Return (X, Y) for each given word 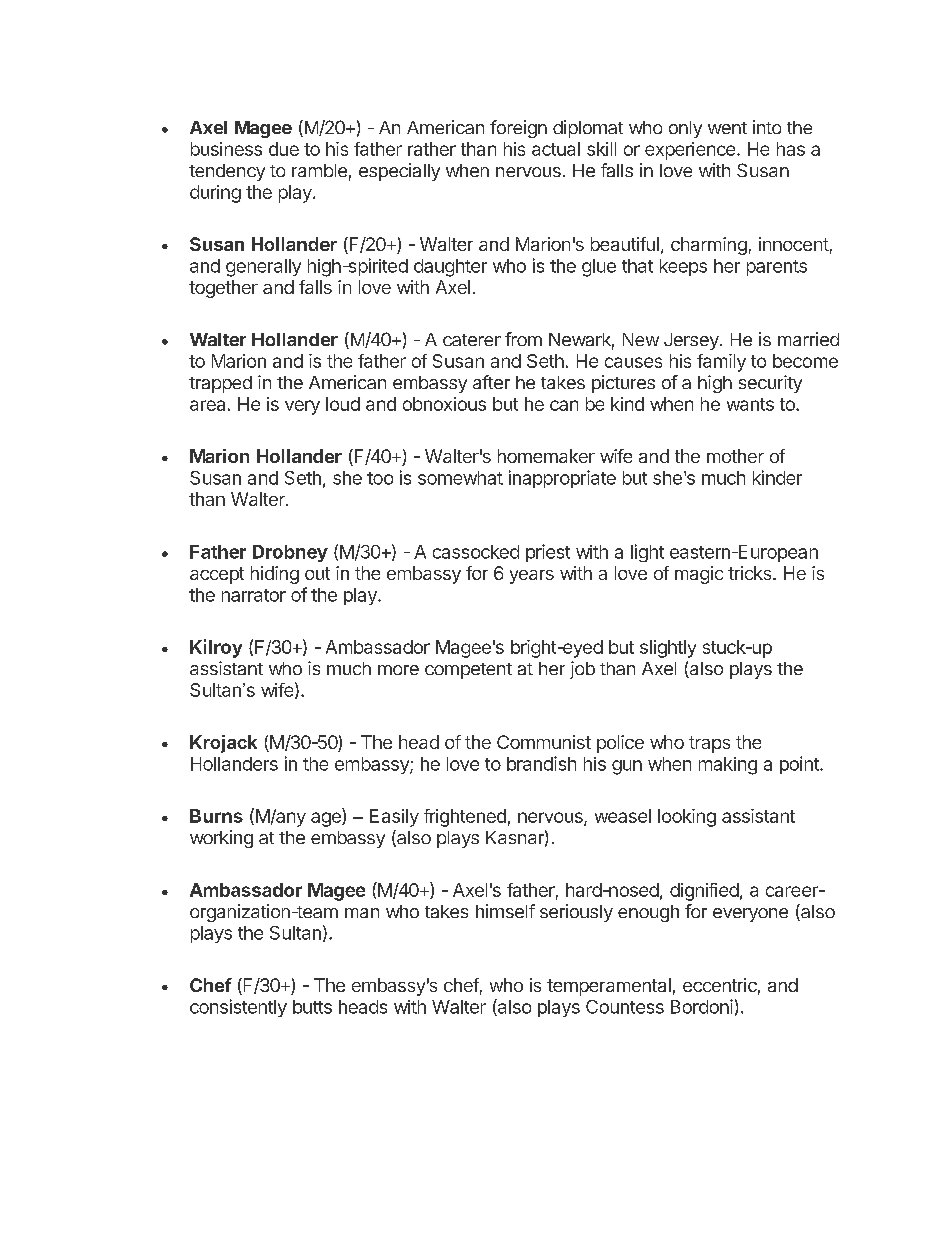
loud (343, 404)
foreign (518, 129)
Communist (544, 742)
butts (312, 1007)
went (727, 128)
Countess (625, 1007)
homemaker (546, 456)
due (284, 149)
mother (735, 456)
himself (505, 911)
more (398, 670)
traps (709, 744)
